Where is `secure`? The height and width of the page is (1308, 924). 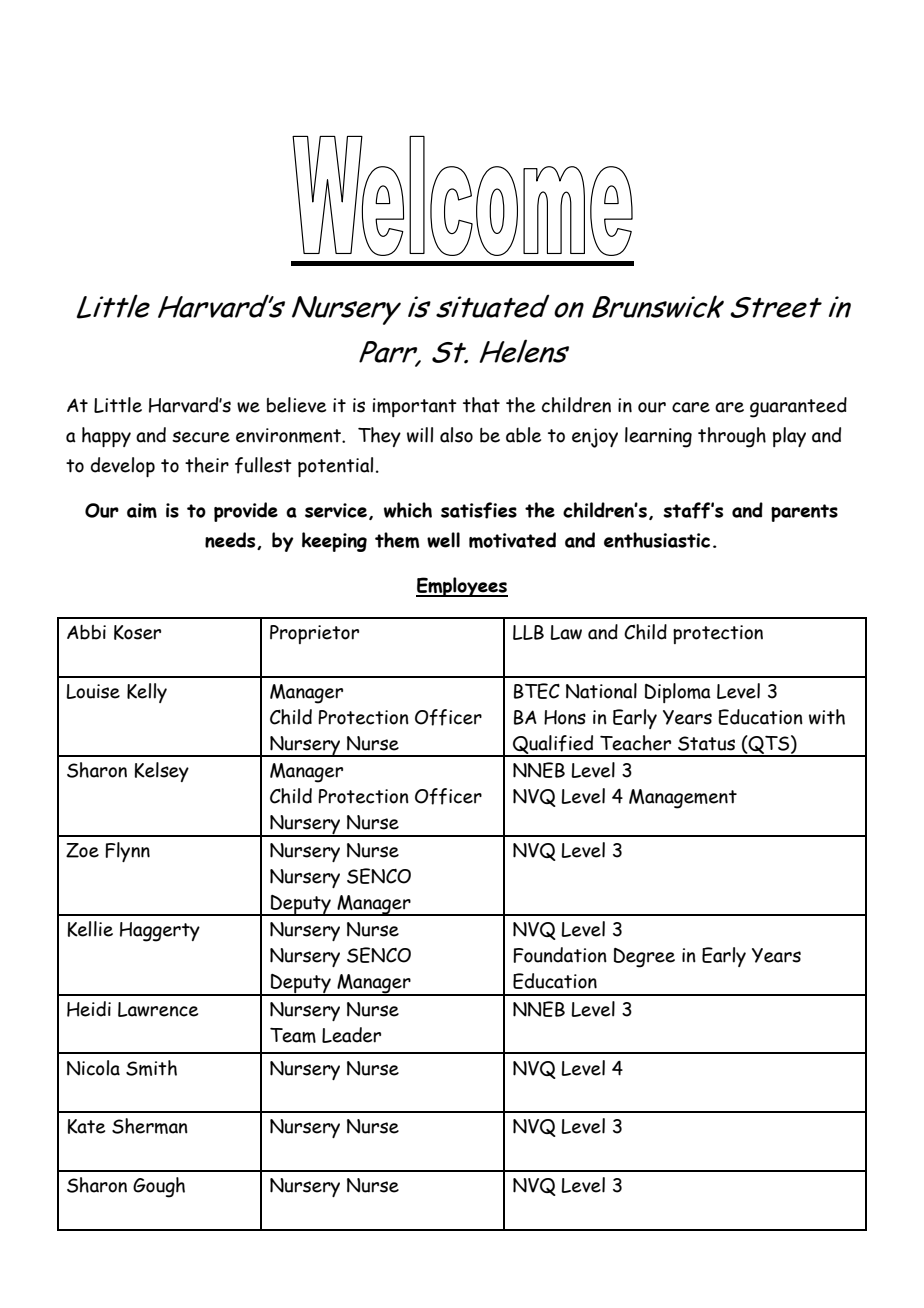
secure is located at coordinates (201, 437).
